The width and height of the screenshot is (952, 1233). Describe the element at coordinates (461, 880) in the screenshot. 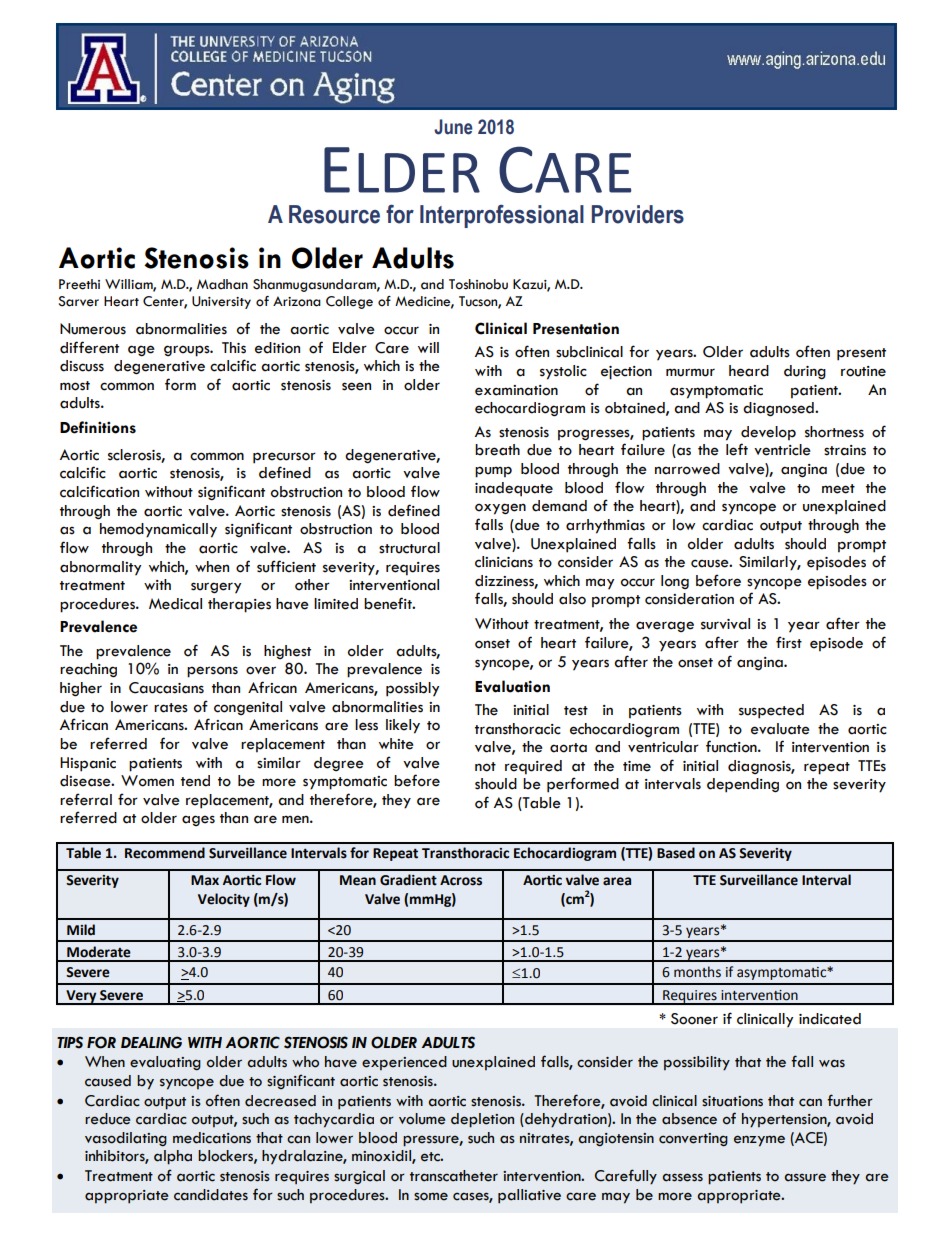

I see `Across` at that location.
